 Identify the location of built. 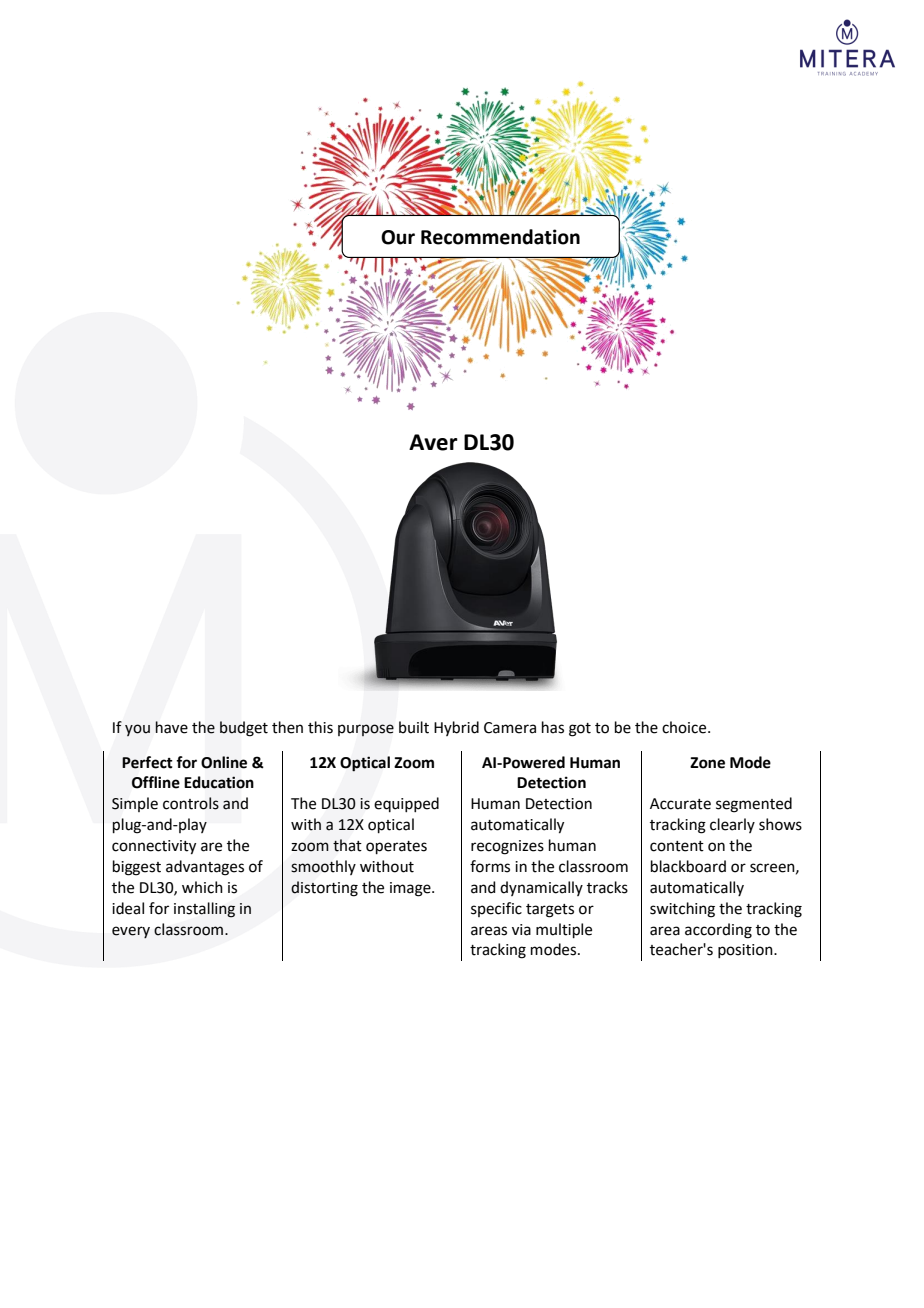
(414, 727).
